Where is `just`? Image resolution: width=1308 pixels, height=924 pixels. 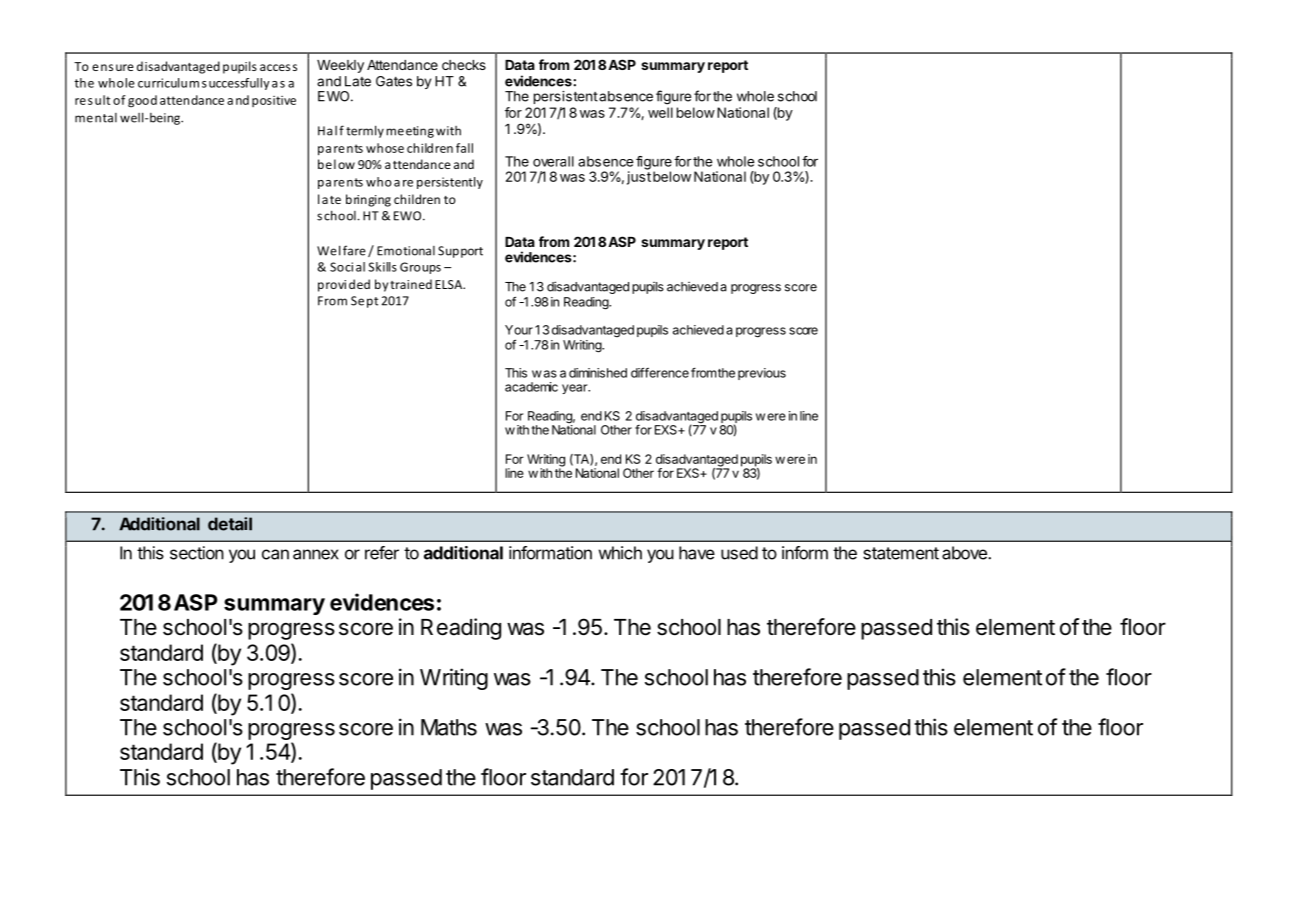
just is located at coordinates (639, 177).
